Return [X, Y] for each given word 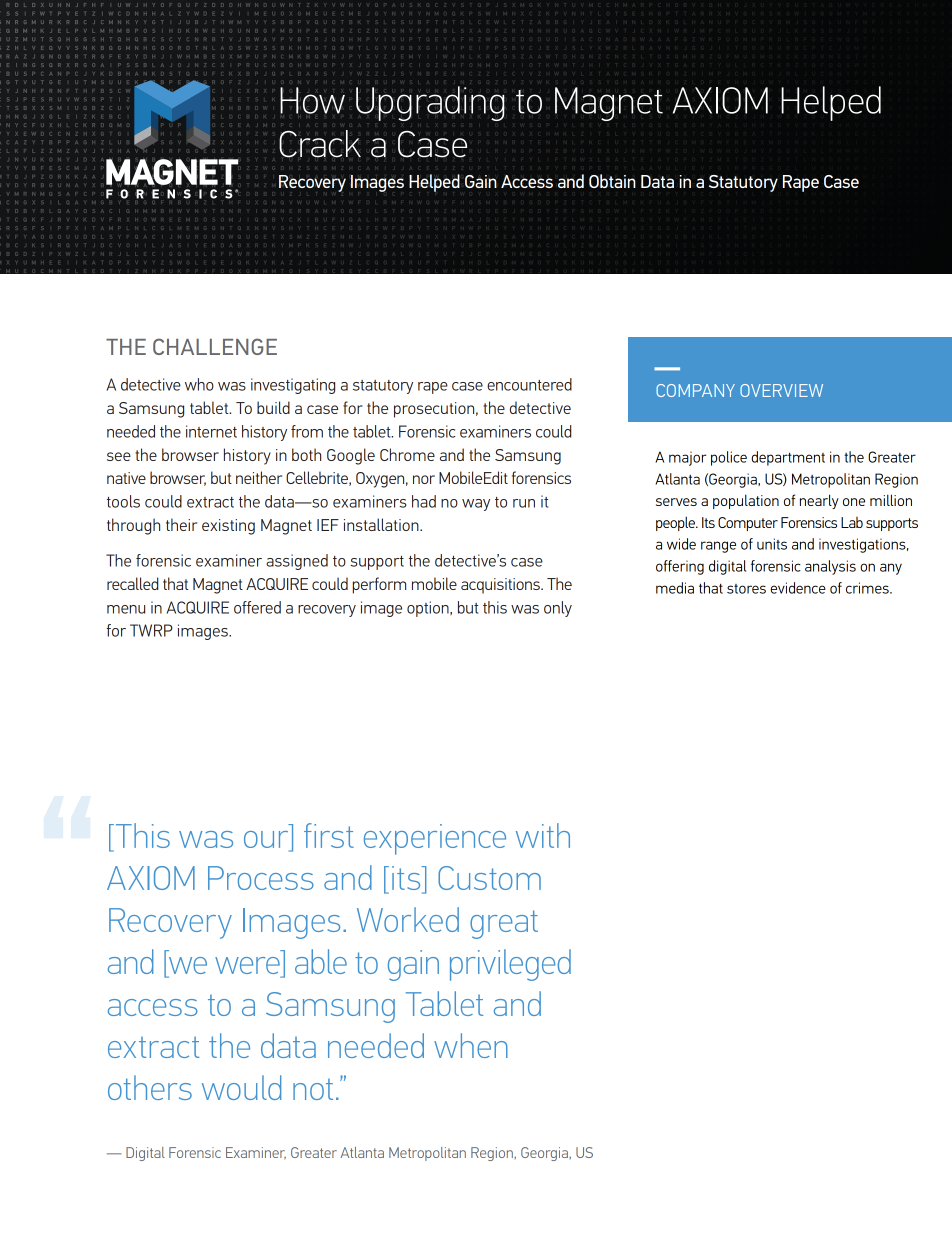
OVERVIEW [781, 390]
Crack [320, 144]
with [543, 835]
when [471, 1045]
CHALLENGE [215, 346]
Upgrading [430, 103]
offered [257, 607]
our [267, 841]
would [241, 1087]
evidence [798, 588]
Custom [489, 878]
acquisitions [501, 586]
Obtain [612, 181]
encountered [529, 384]
